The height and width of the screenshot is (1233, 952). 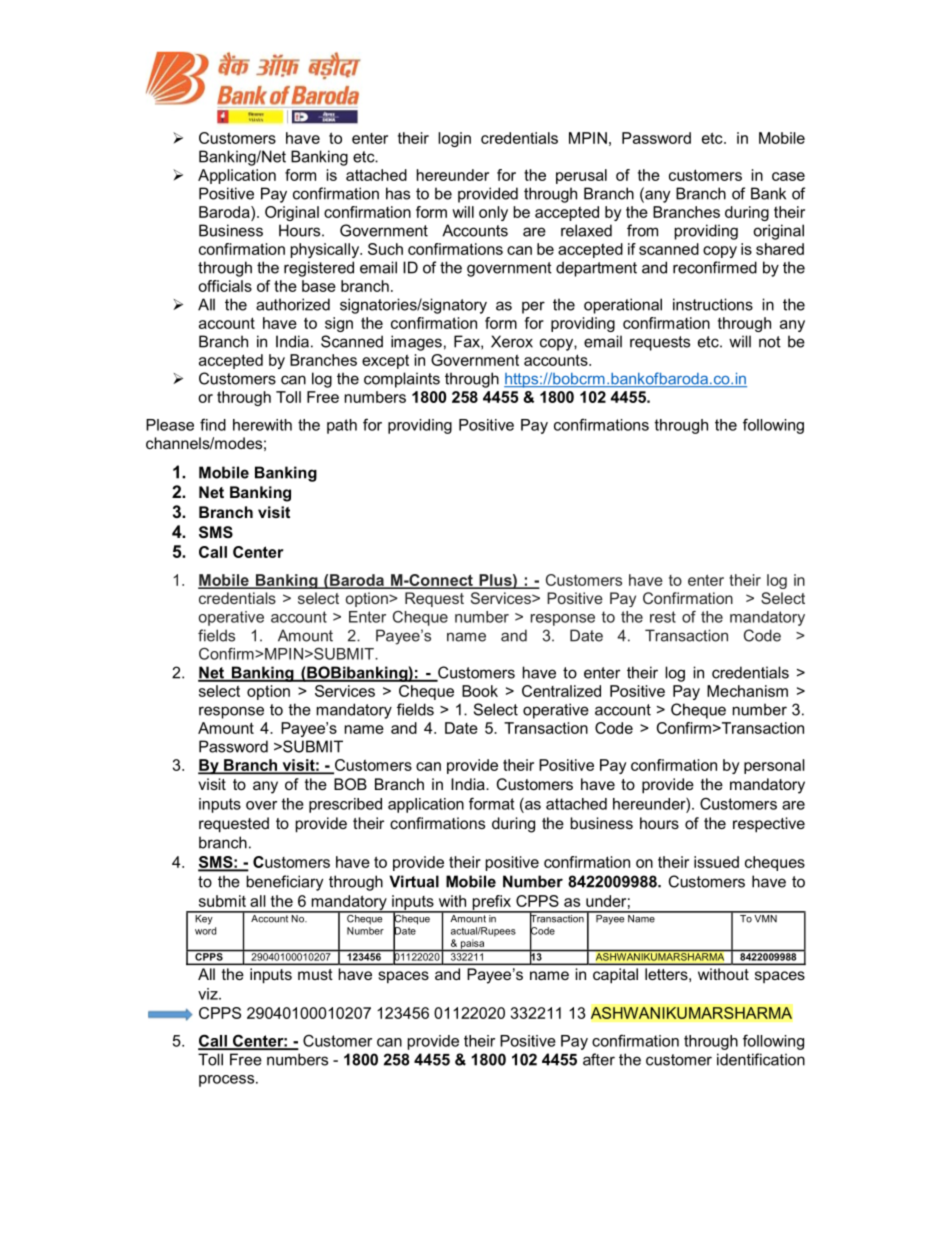 I want to click on process, so click(x=228, y=1081).
